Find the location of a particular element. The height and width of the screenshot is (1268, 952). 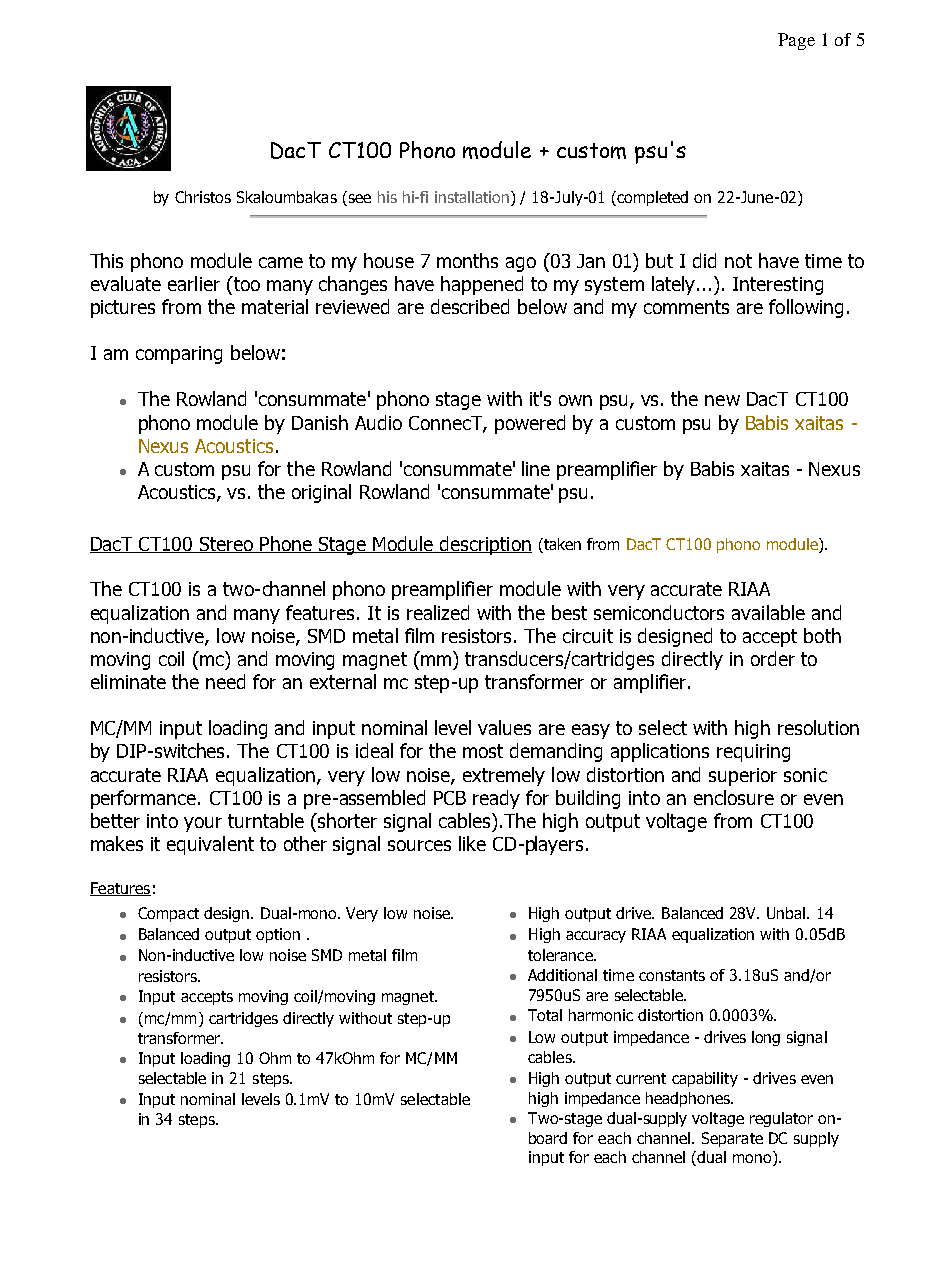

powered is located at coordinates (530, 424).
